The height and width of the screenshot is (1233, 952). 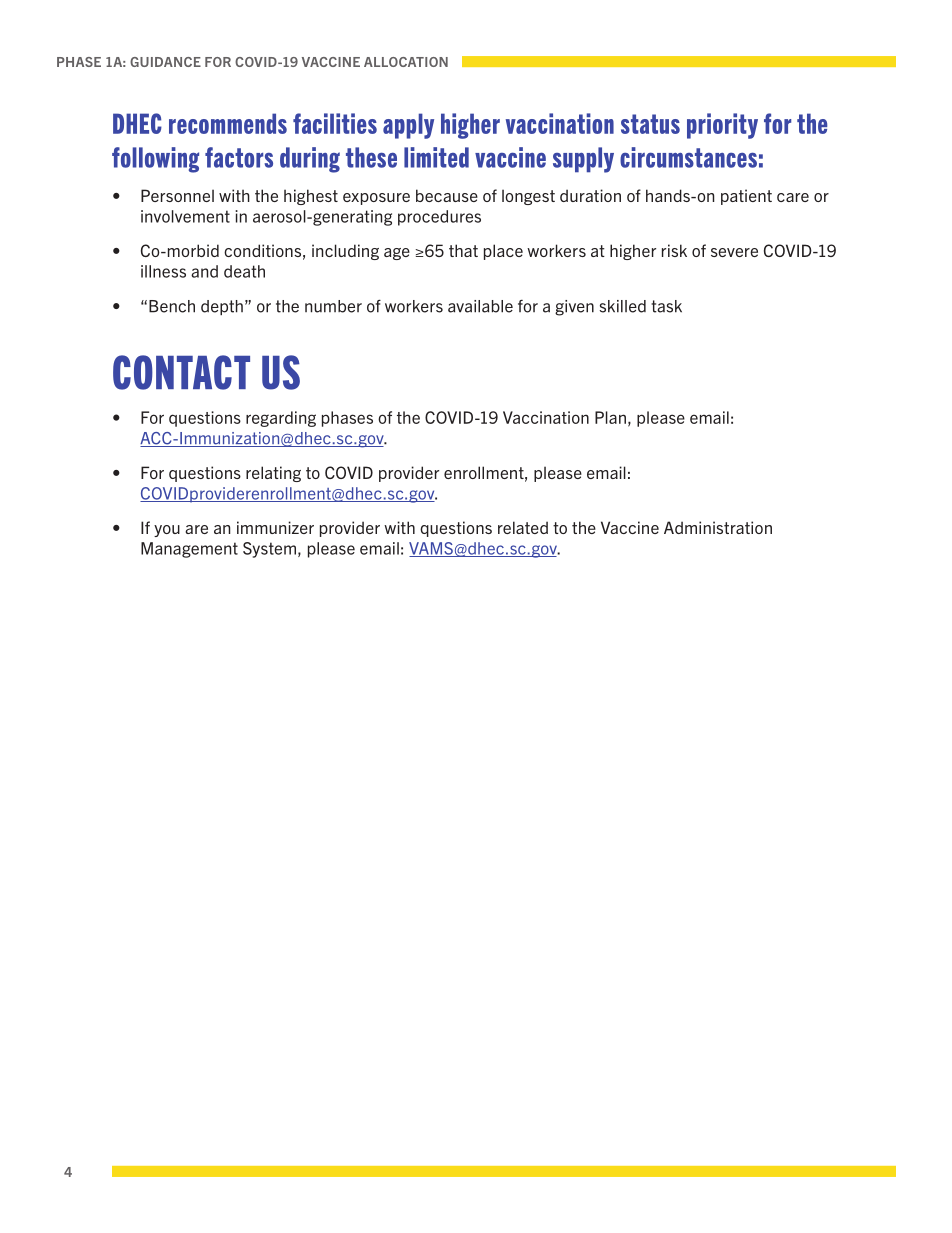 What do you see at coordinates (480, 306) in the screenshot?
I see `available` at bounding box center [480, 306].
